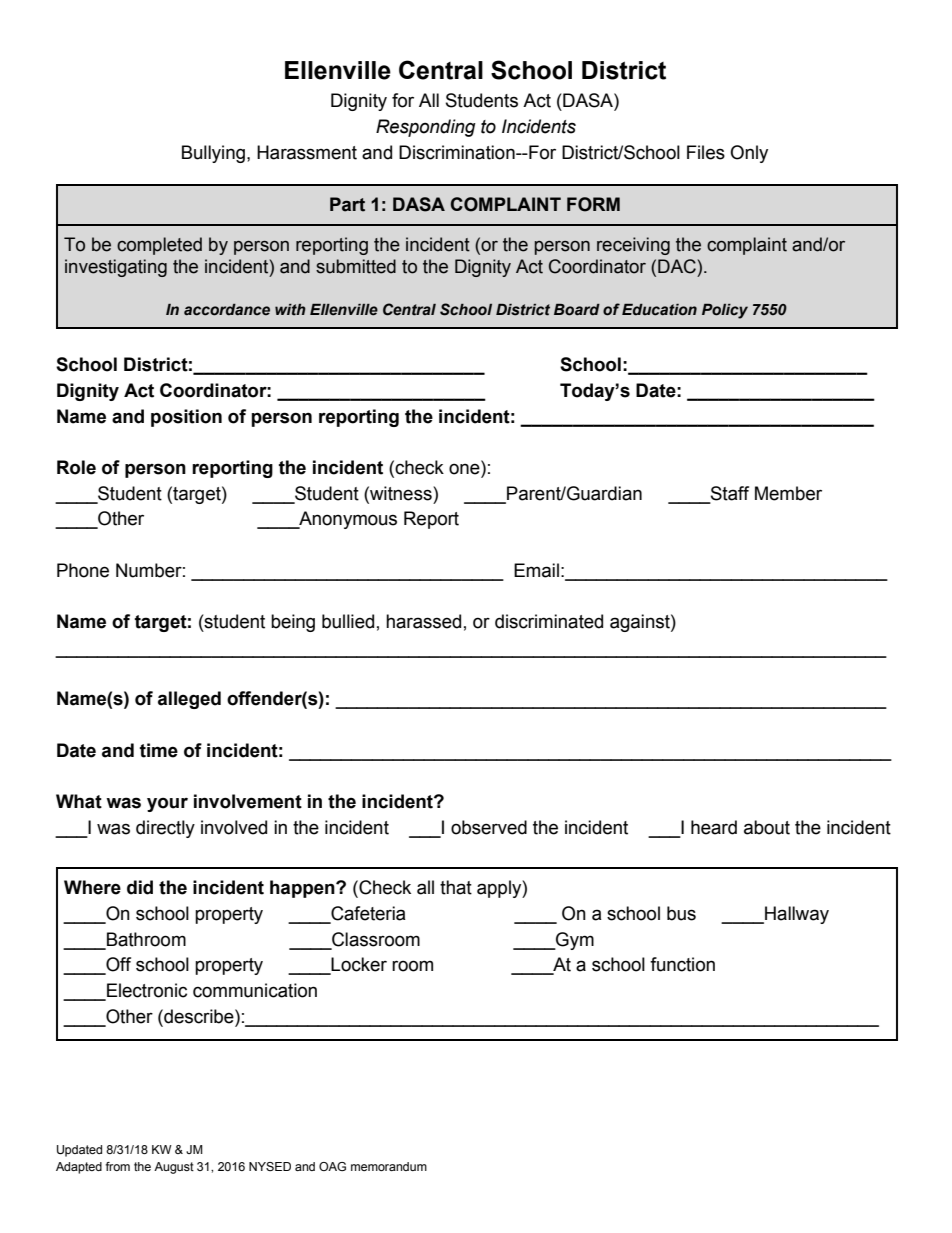  Describe the element at coordinates (83, 570) in the document. I see `Phone` at that location.
